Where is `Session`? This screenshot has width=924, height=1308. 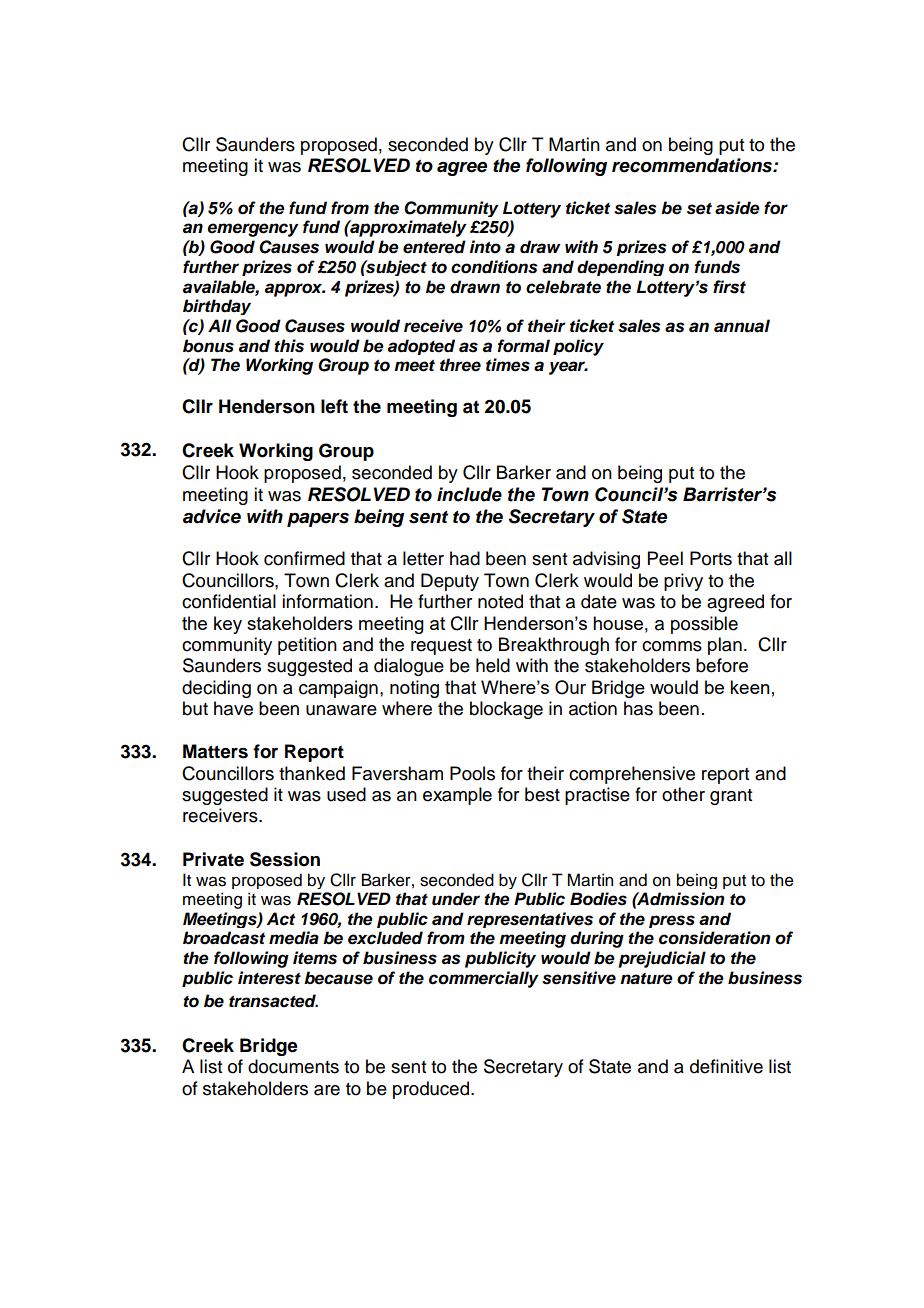
Session is located at coordinates (285, 859).
